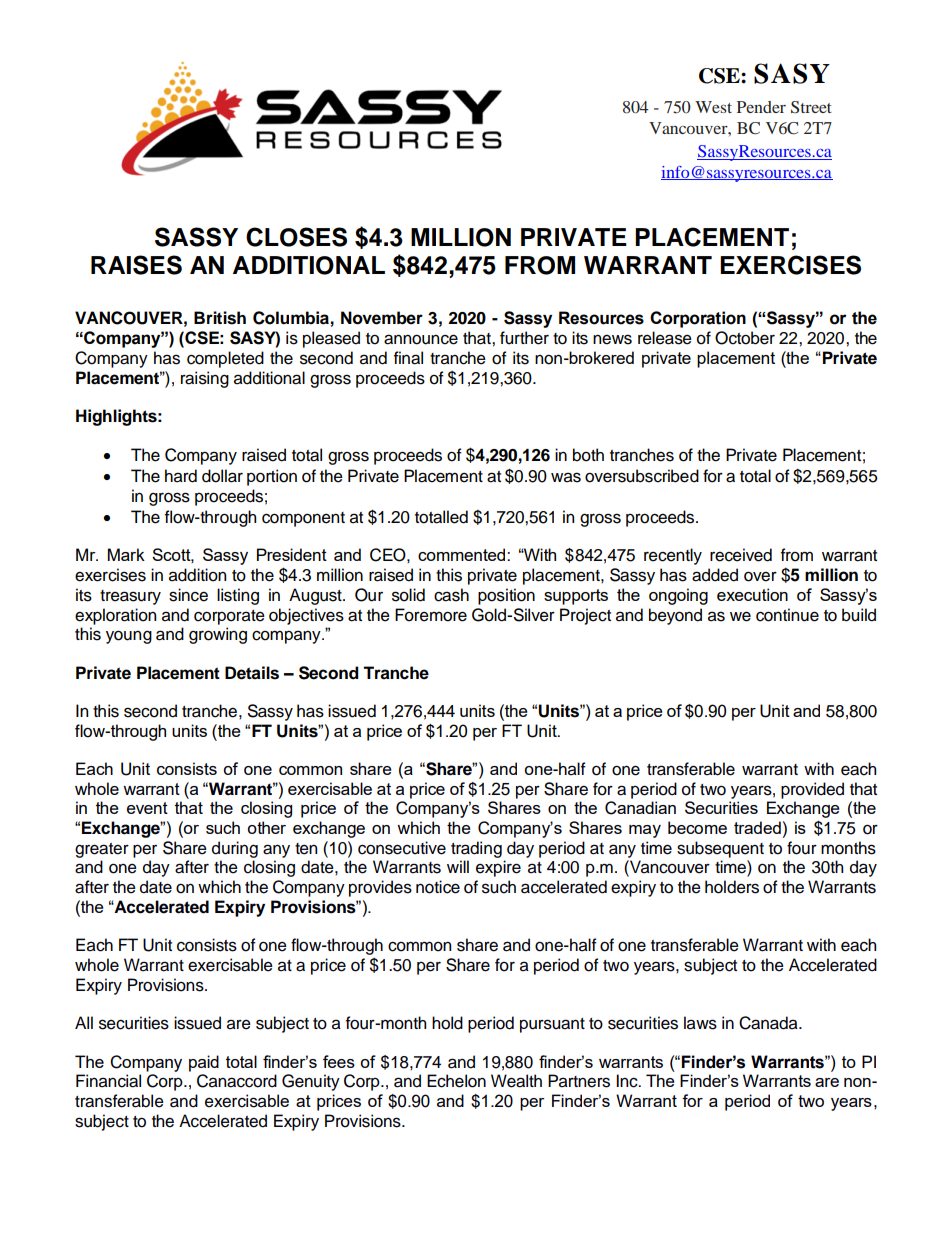 The height and width of the image is (1233, 952). What do you see at coordinates (713, 107) in the image?
I see `West` at bounding box center [713, 107].
